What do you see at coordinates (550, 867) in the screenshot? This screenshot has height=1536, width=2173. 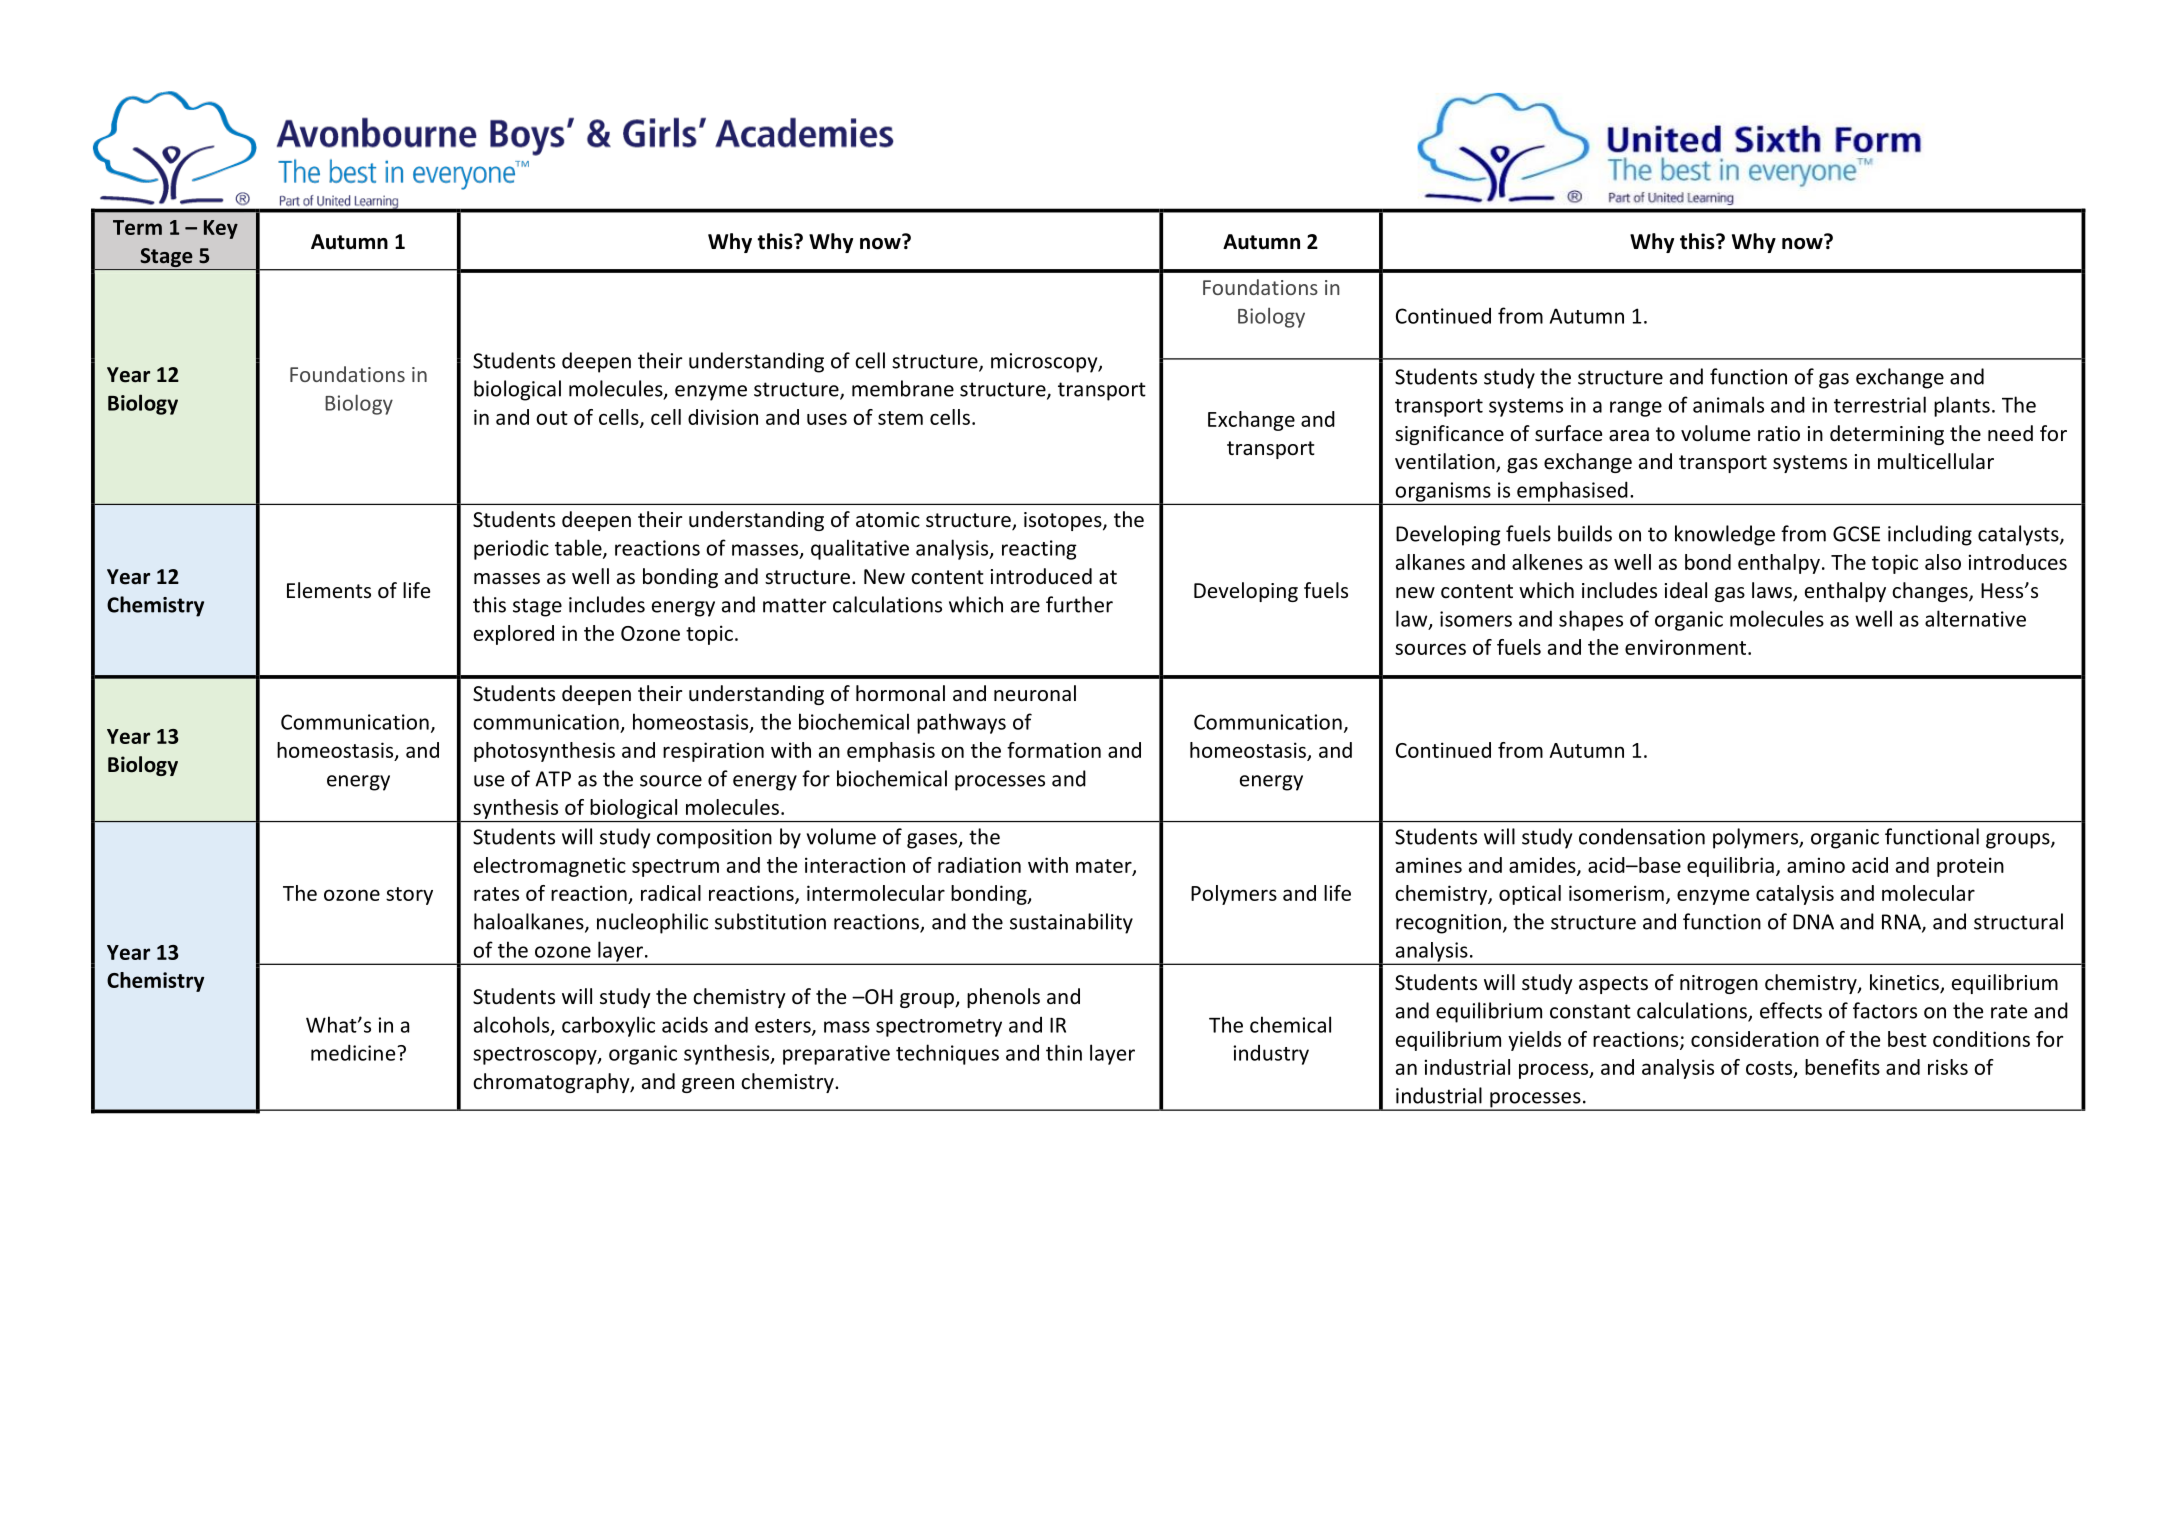 I see `electromagnetic` at bounding box center [550, 867].
